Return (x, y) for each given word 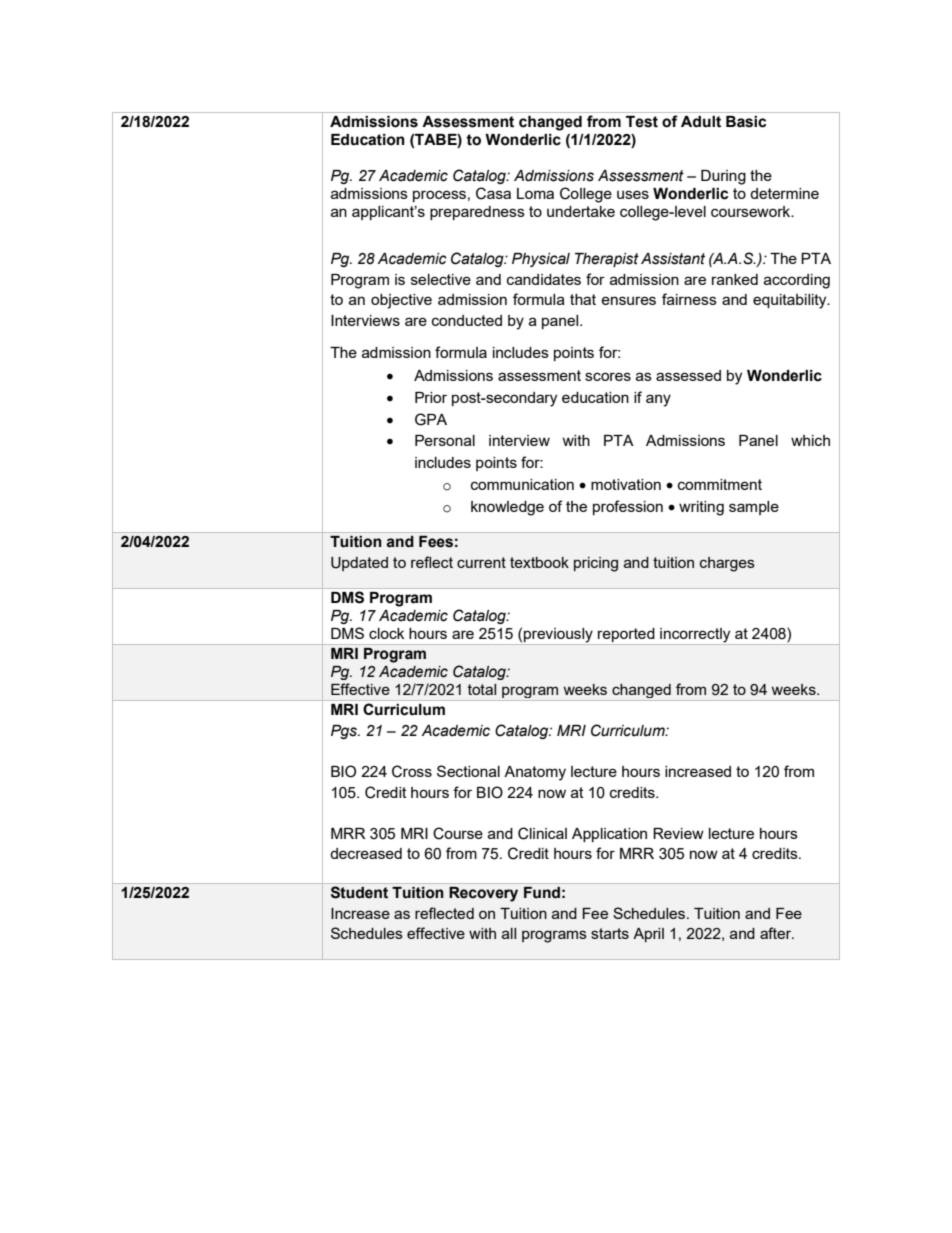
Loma (535, 193)
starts (610, 933)
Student (359, 892)
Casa (493, 193)
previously (558, 636)
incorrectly (695, 636)
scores (608, 376)
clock (386, 633)
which (810, 440)
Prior (431, 397)
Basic (746, 122)
